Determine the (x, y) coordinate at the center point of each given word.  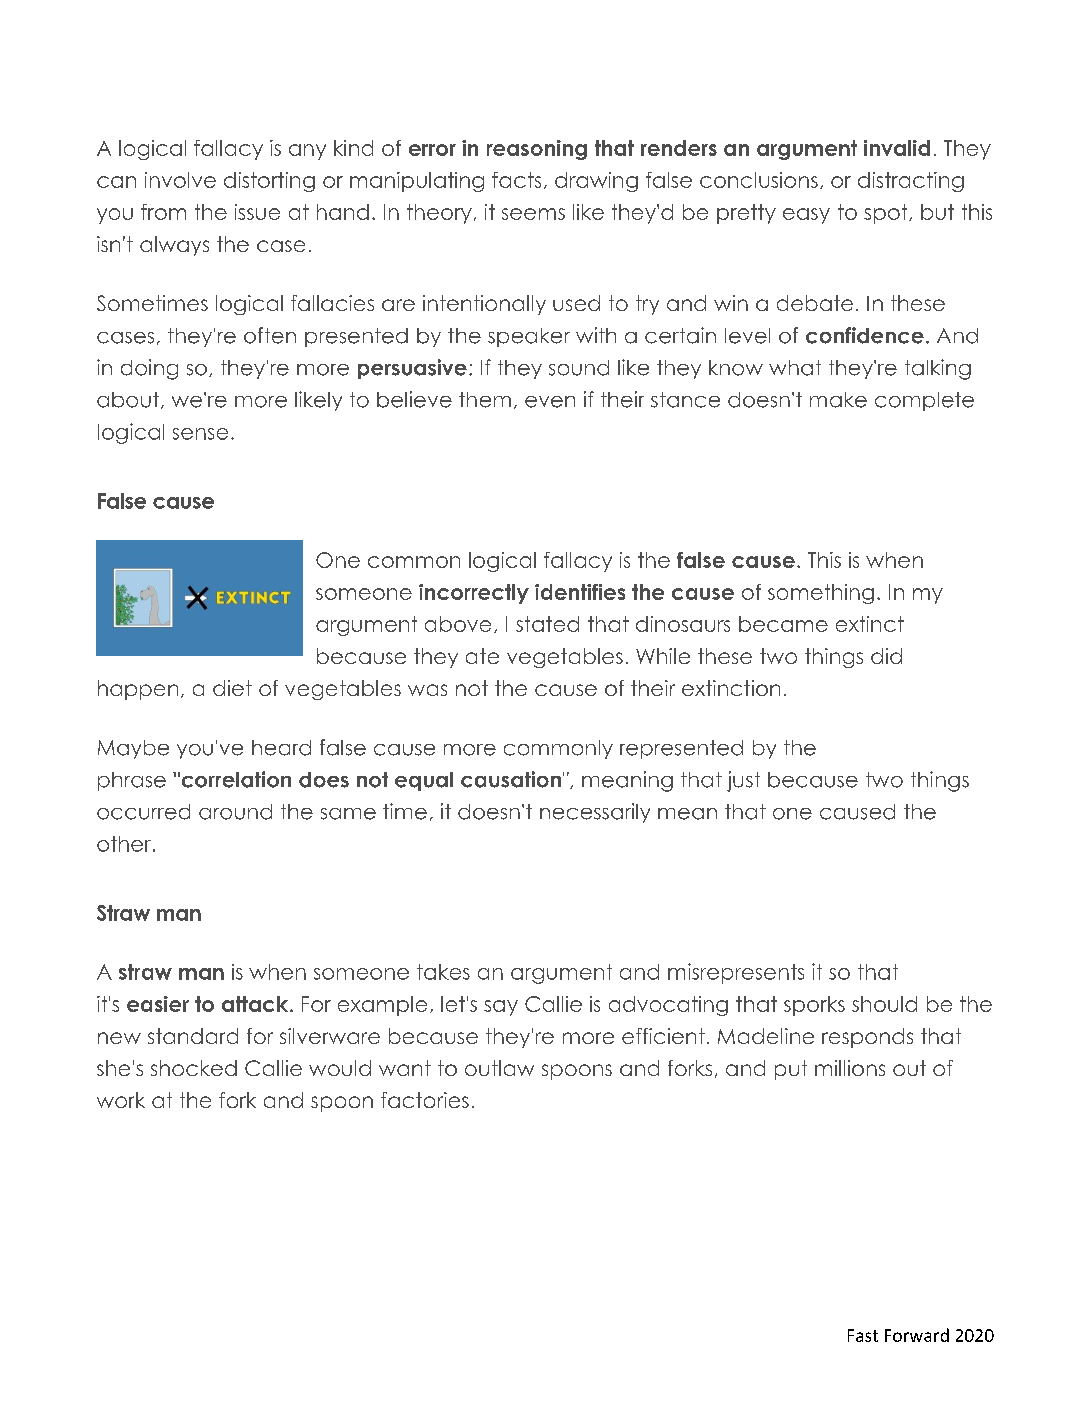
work (121, 1100)
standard (193, 1036)
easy (806, 216)
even (550, 402)
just (743, 781)
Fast (863, 1335)
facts (516, 180)
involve (180, 180)
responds (867, 1038)
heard (281, 748)
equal (424, 781)
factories (425, 1100)
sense (200, 434)
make (838, 400)
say (501, 1008)
